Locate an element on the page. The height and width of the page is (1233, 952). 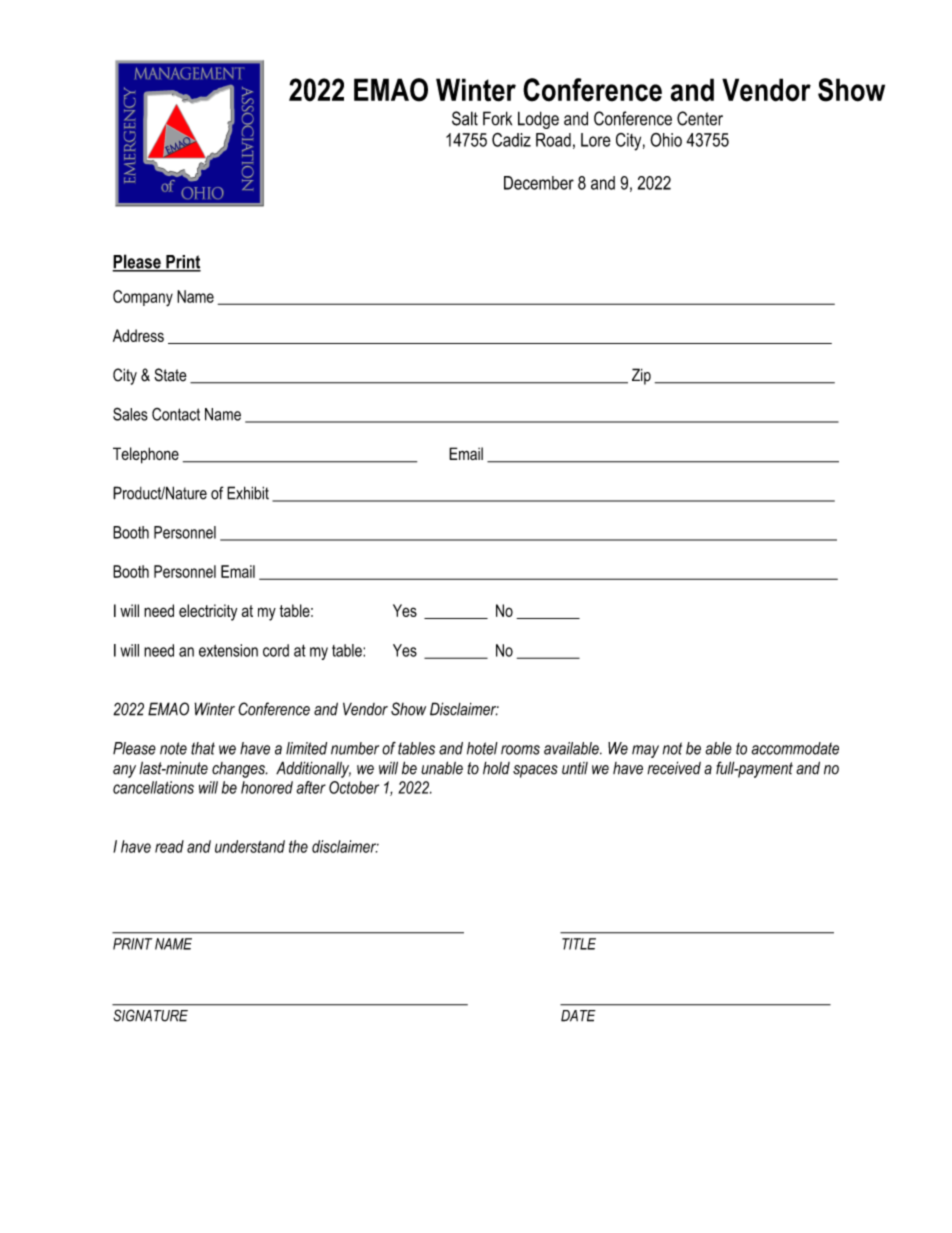
TITLE is located at coordinates (579, 944).
